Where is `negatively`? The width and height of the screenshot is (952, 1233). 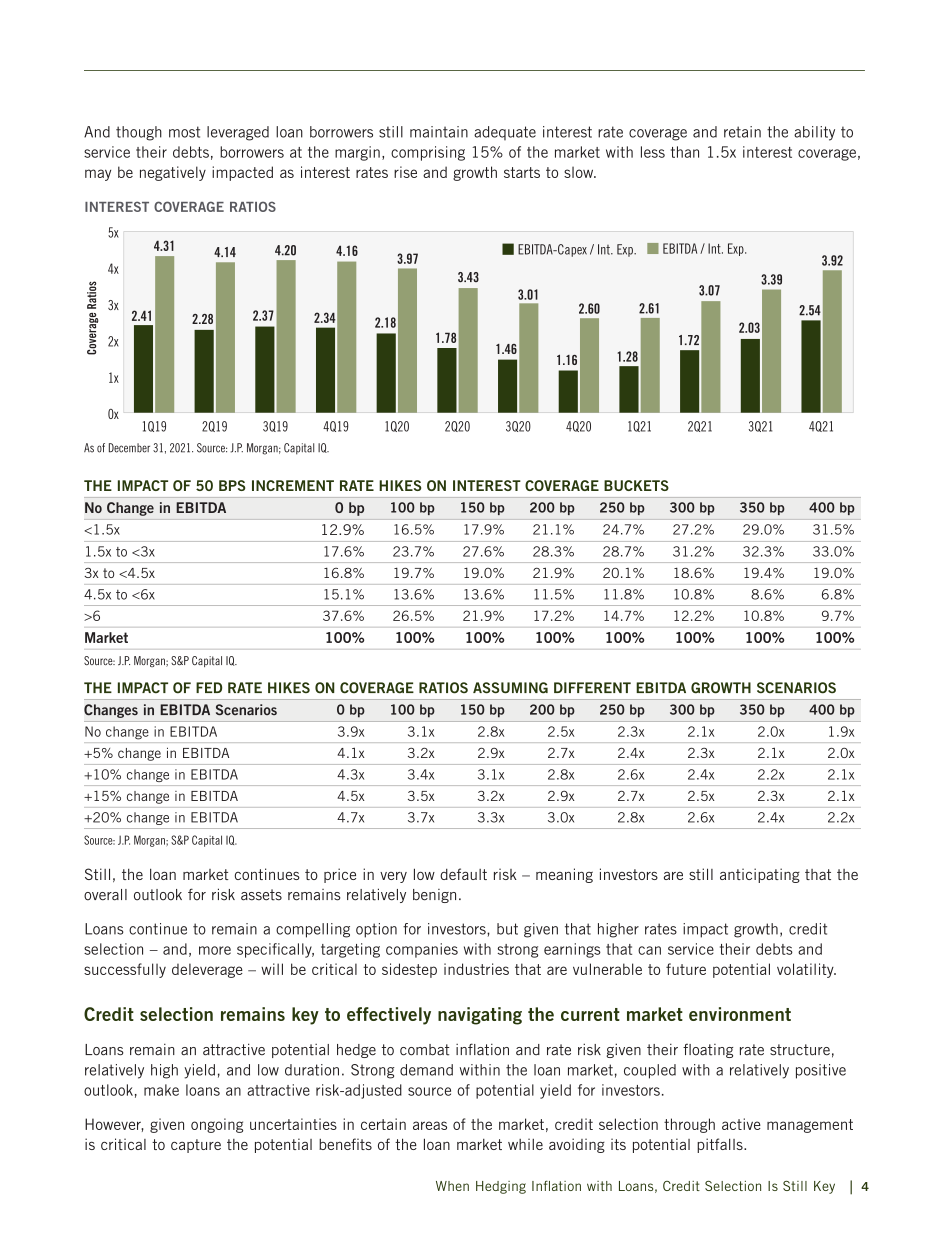 negatively is located at coordinates (173, 173).
